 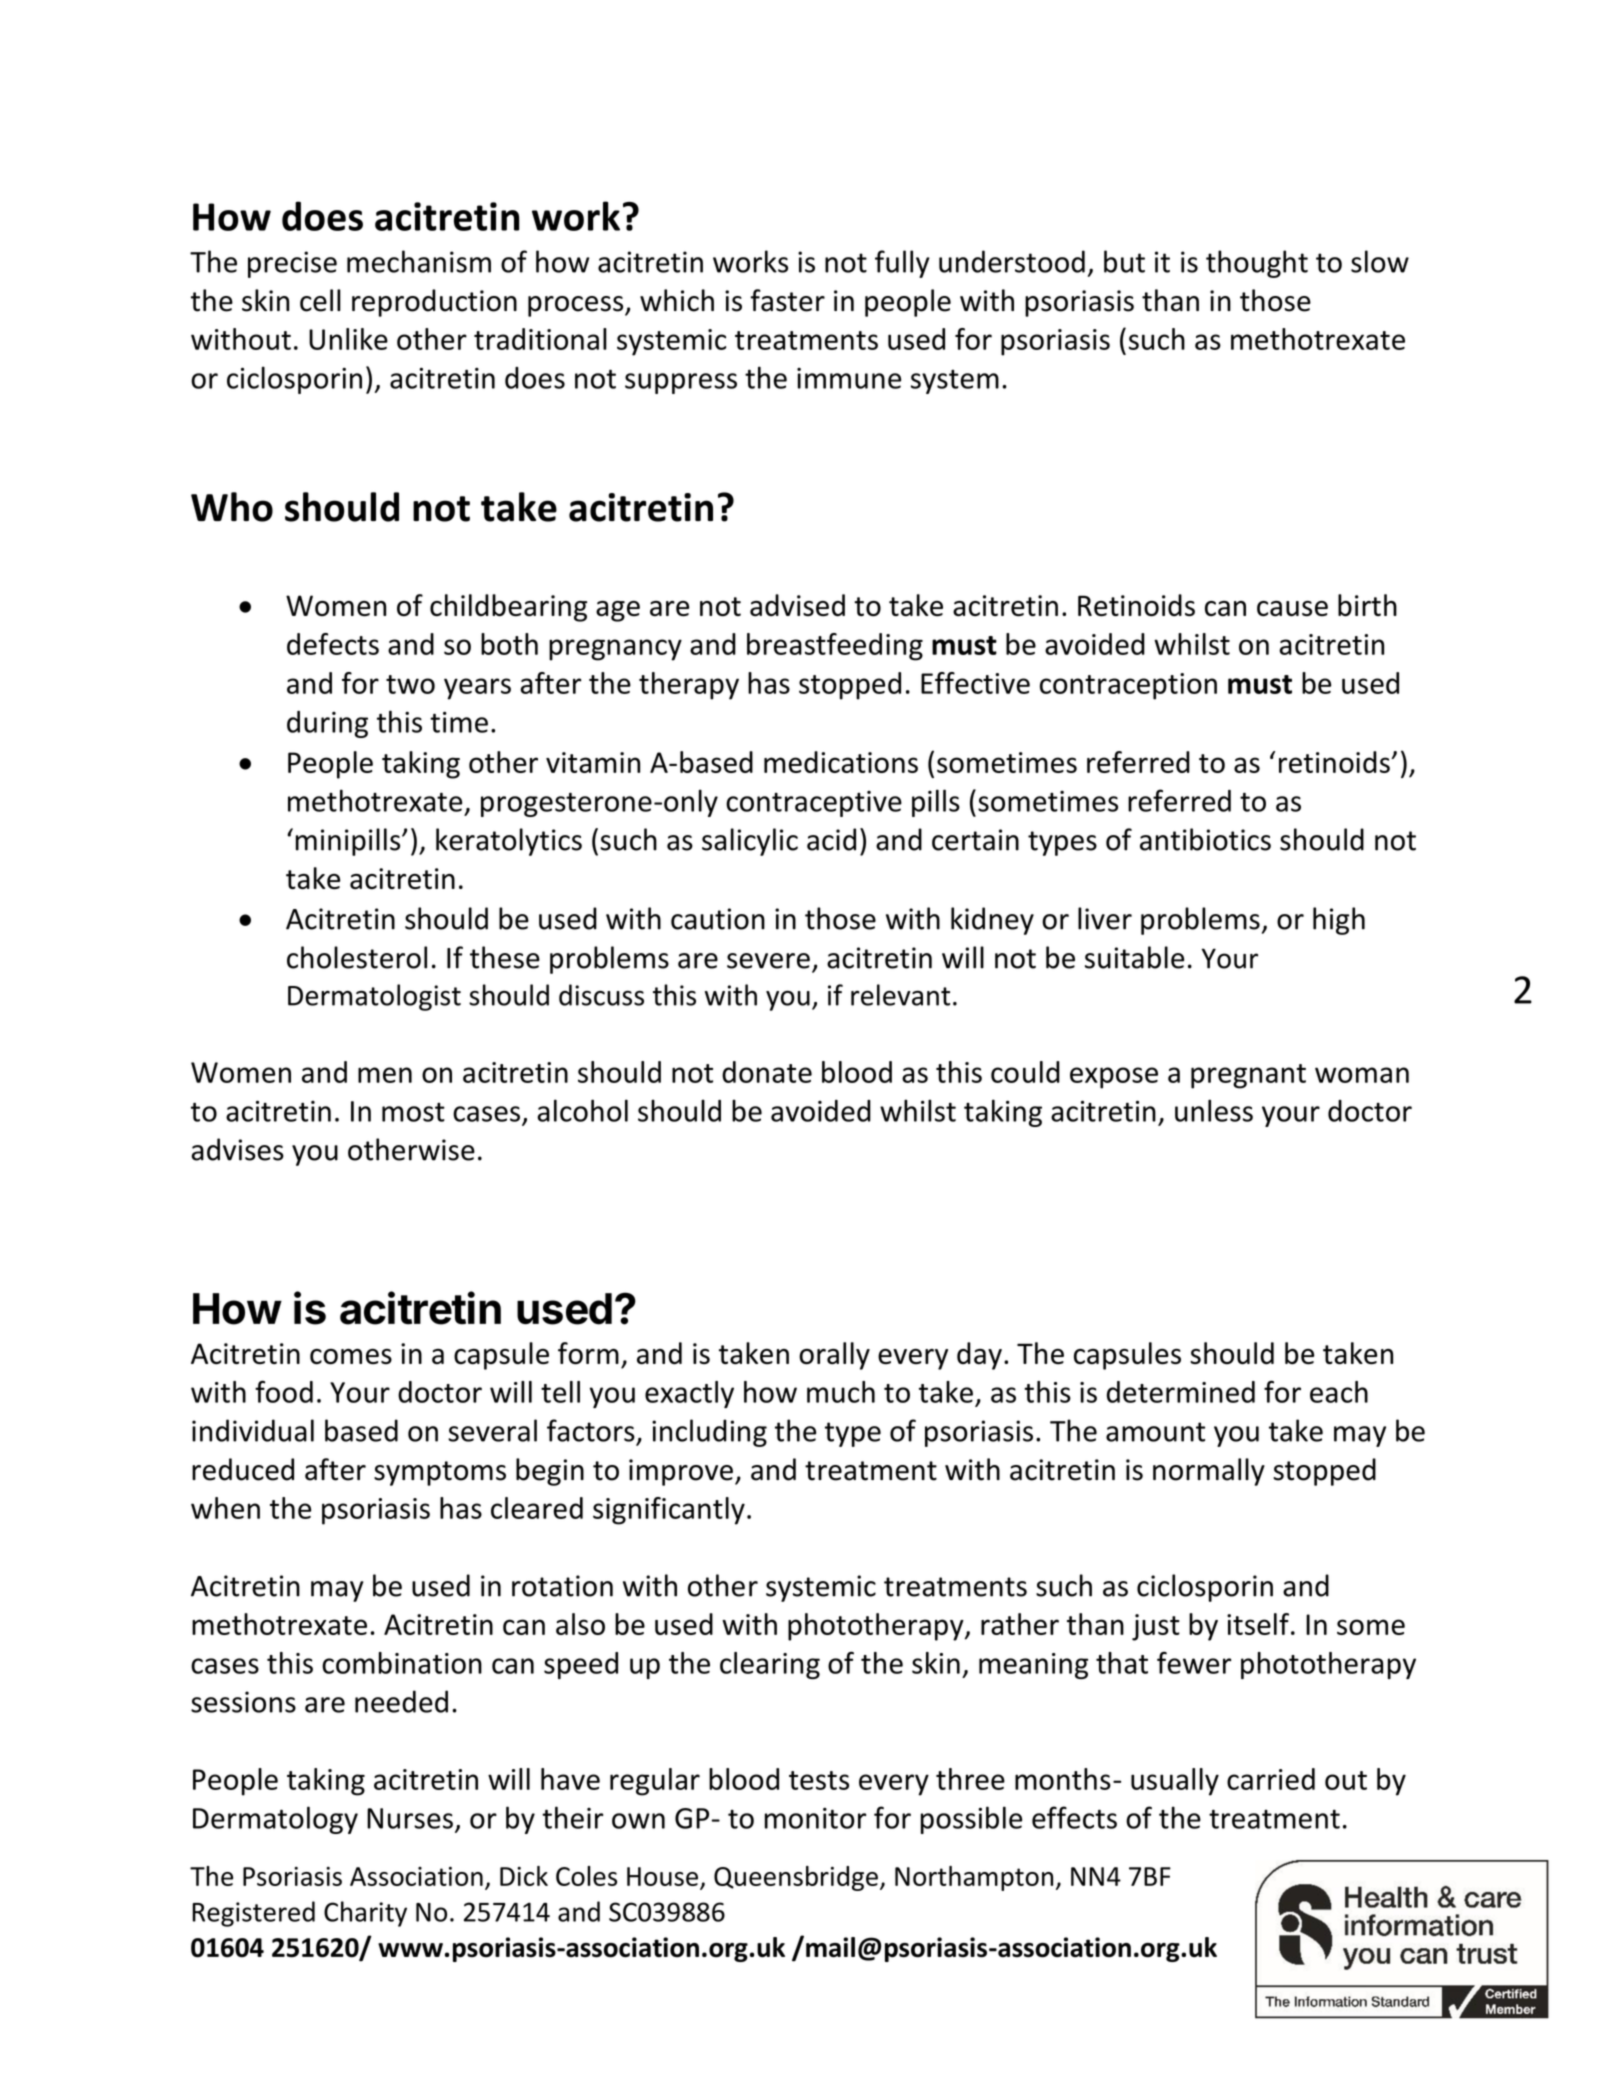 I want to click on most, so click(x=413, y=1112).
